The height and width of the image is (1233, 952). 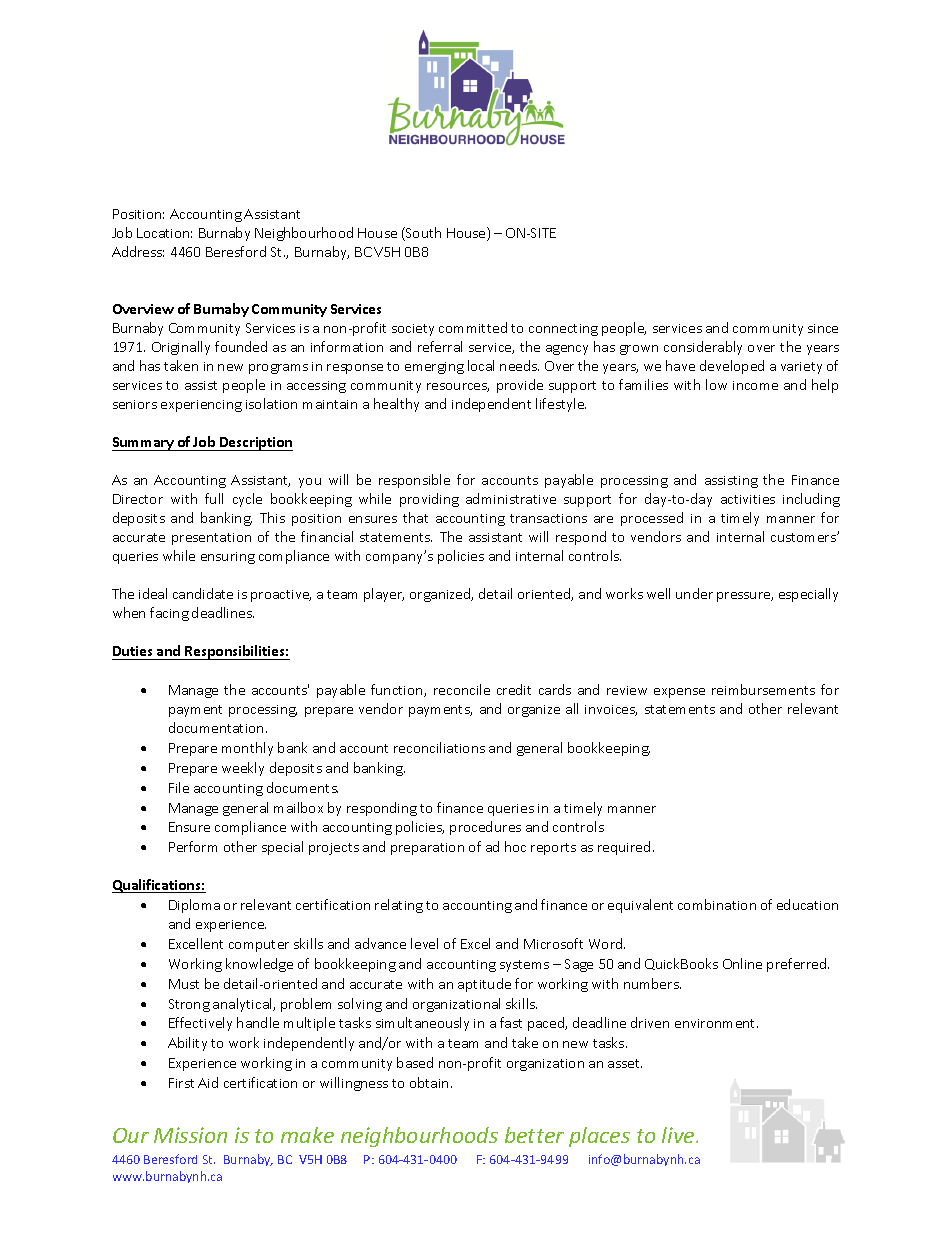 I want to click on South, so click(x=422, y=234).
